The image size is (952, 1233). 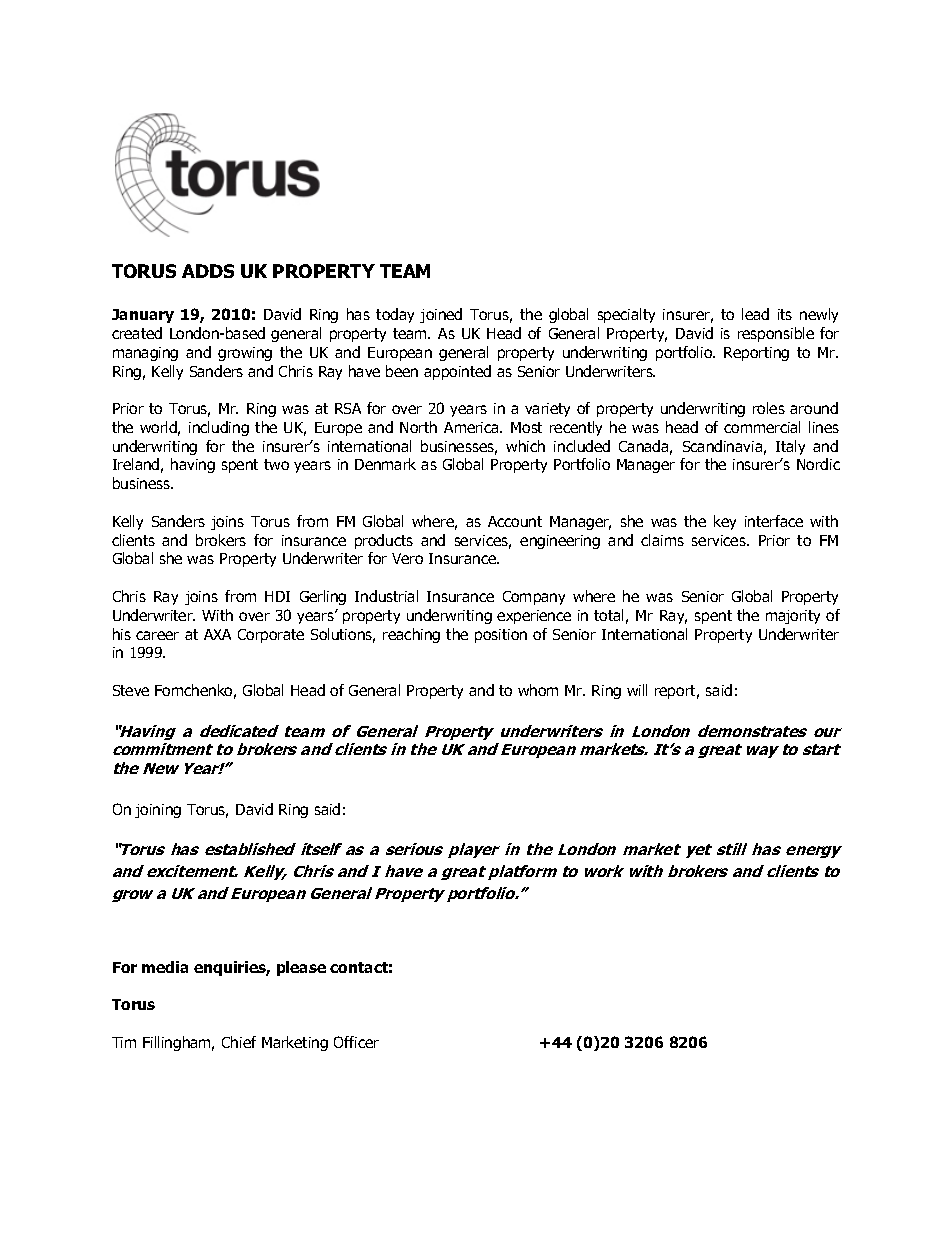 I want to click on Officer, so click(x=356, y=1042).
